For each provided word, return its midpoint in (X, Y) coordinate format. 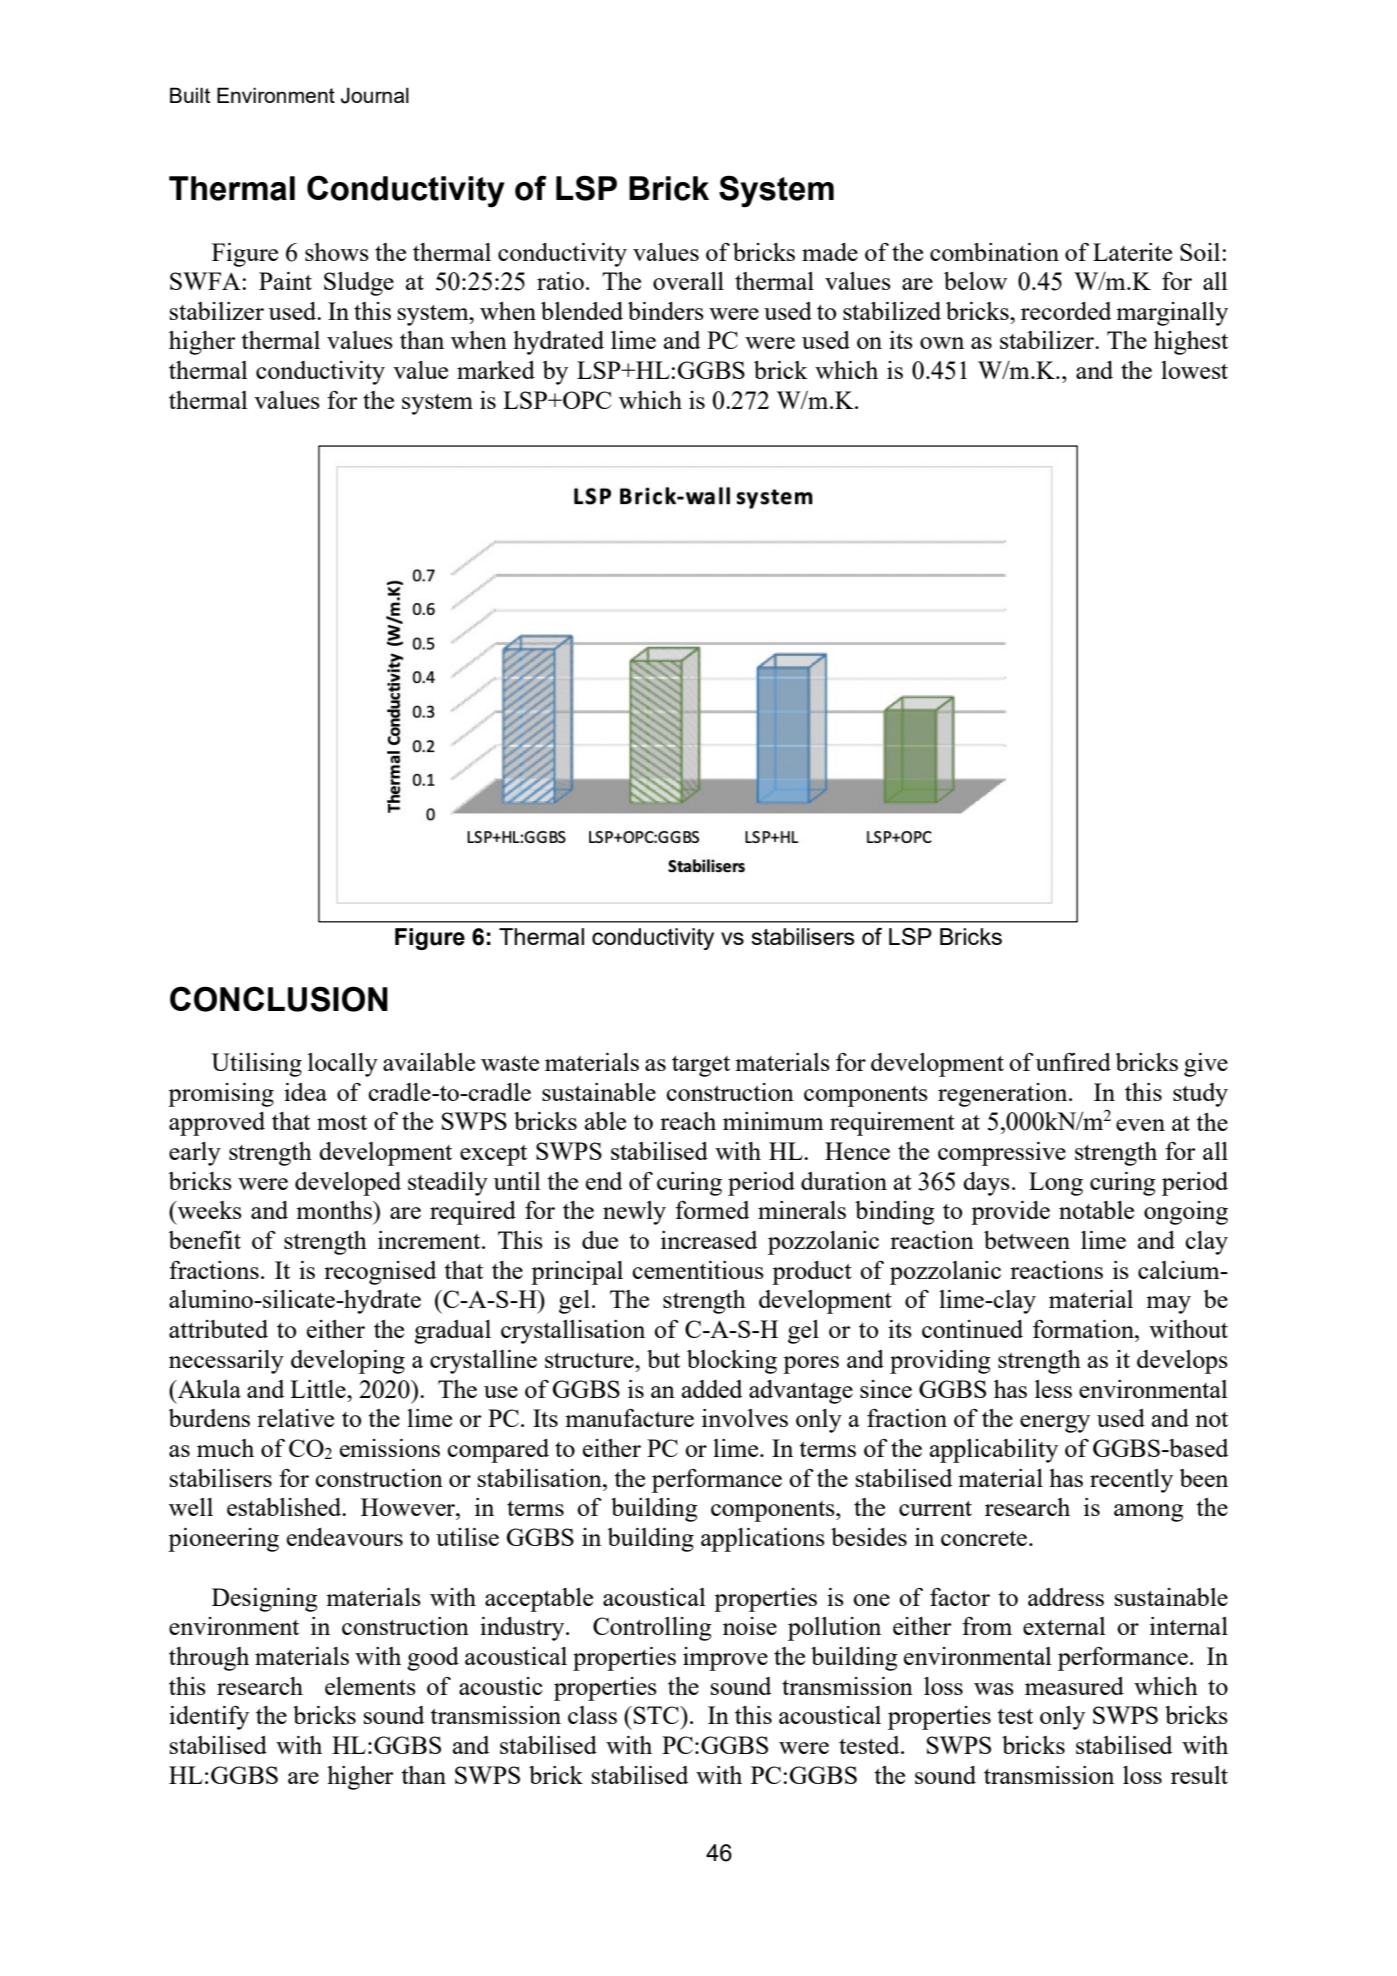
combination (994, 252)
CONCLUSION (279, 999)
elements (370, 1686)
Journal (375, 95)
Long (1056, 1184)
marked (496, 370)
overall (688, 281)
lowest (1194, 370)
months (335, 1210)
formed (712, 1210)
